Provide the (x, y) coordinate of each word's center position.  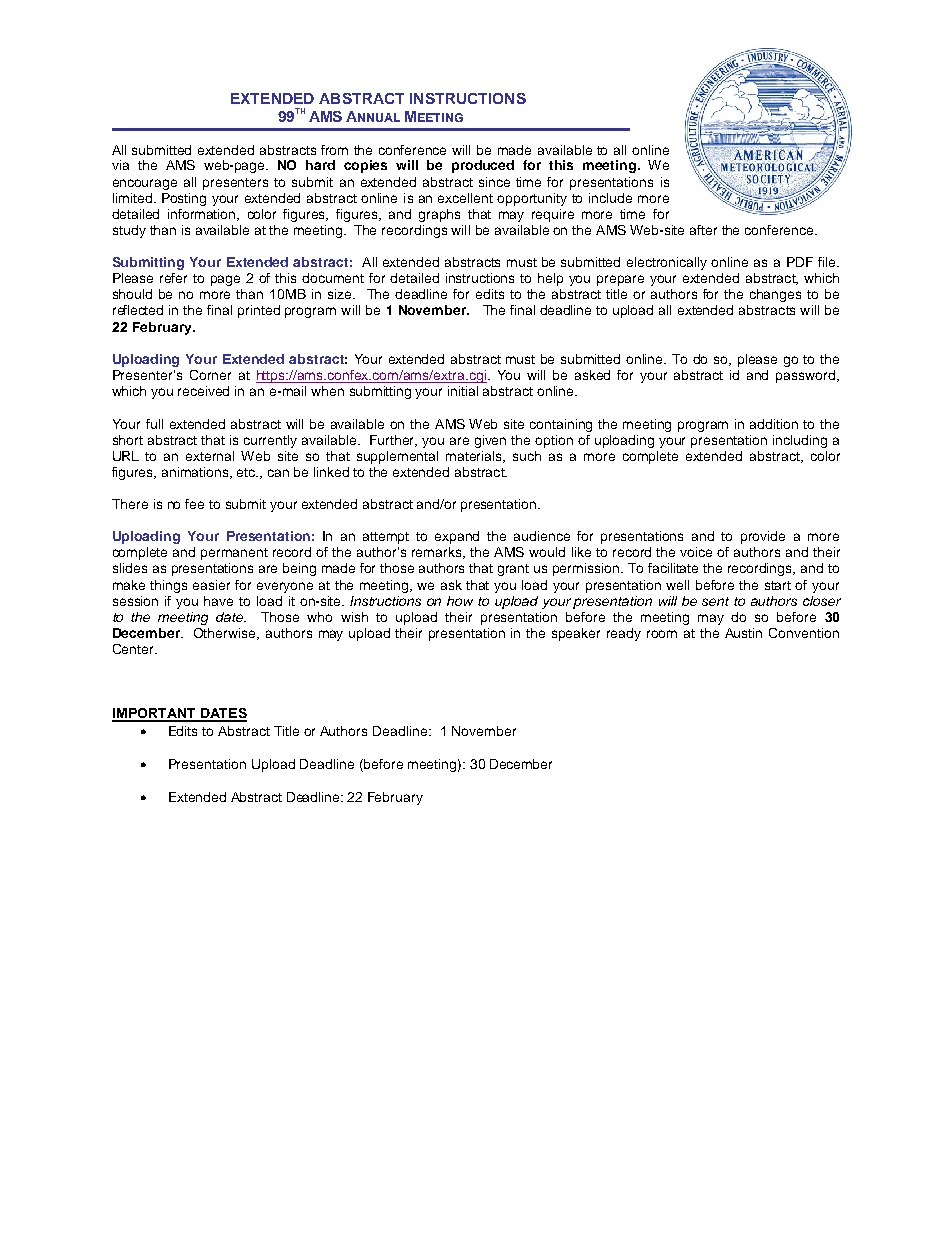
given (490, 441)
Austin (743, 633)
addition (774, 424)
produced (483, 166)
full (154, 424)
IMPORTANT (155, 714)
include (610, 198)
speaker (576, 634)
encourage (145, 184)
